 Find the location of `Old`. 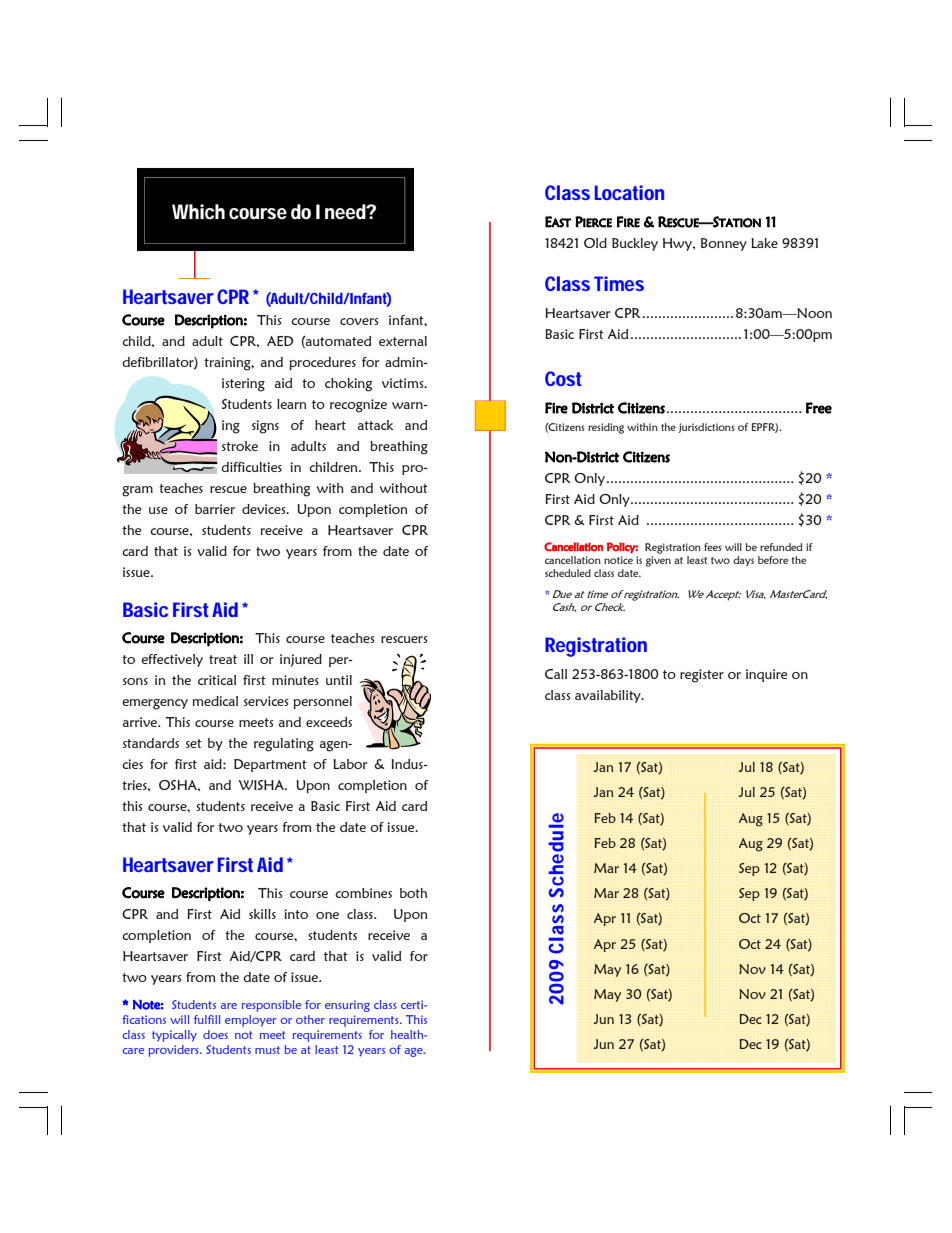

Old is located at coordinates (595, 243).
